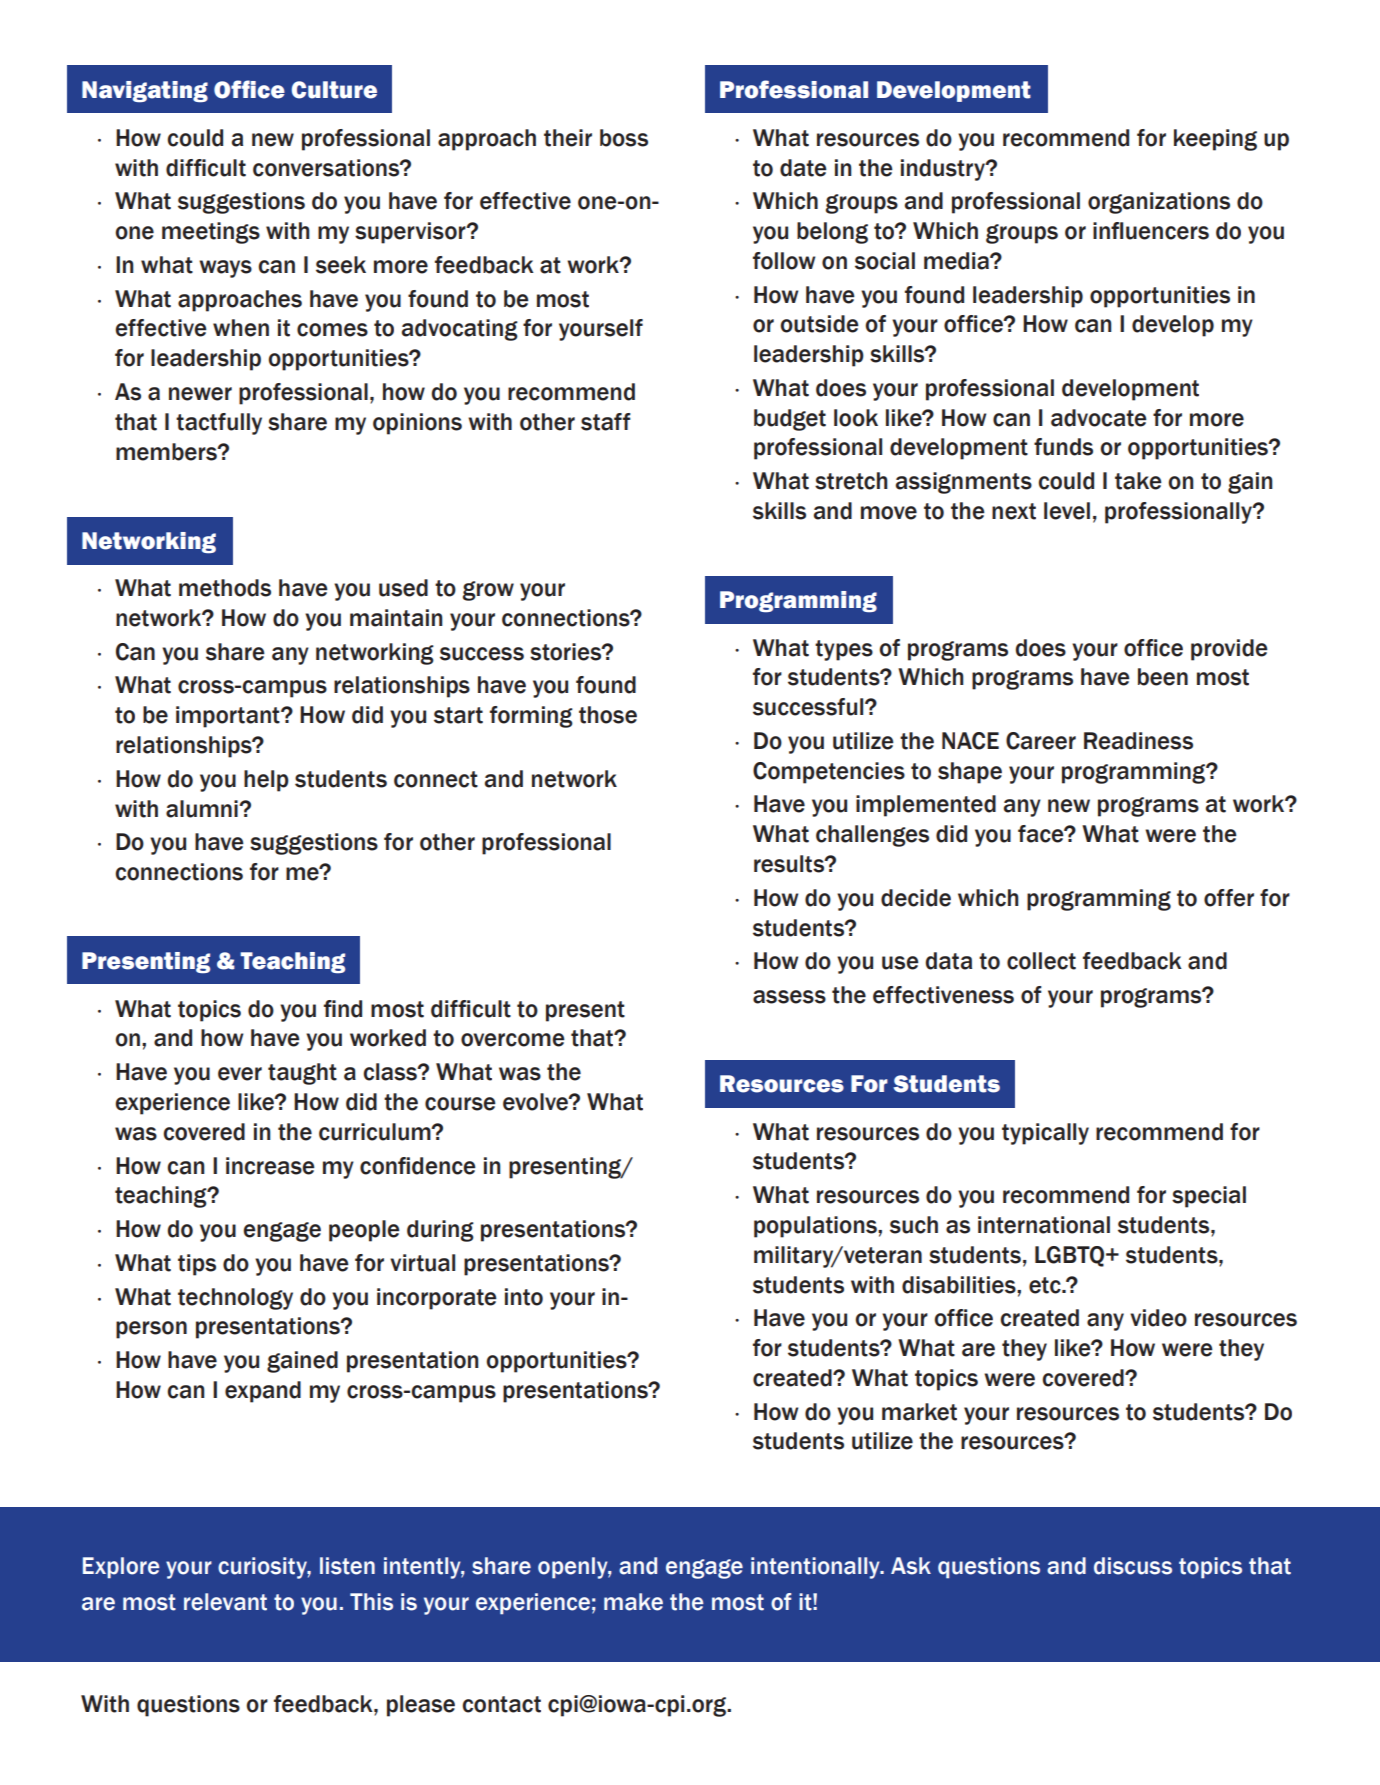  Describe the element at coordinates (334, 90) in the image. I see `Culture` at that location.
